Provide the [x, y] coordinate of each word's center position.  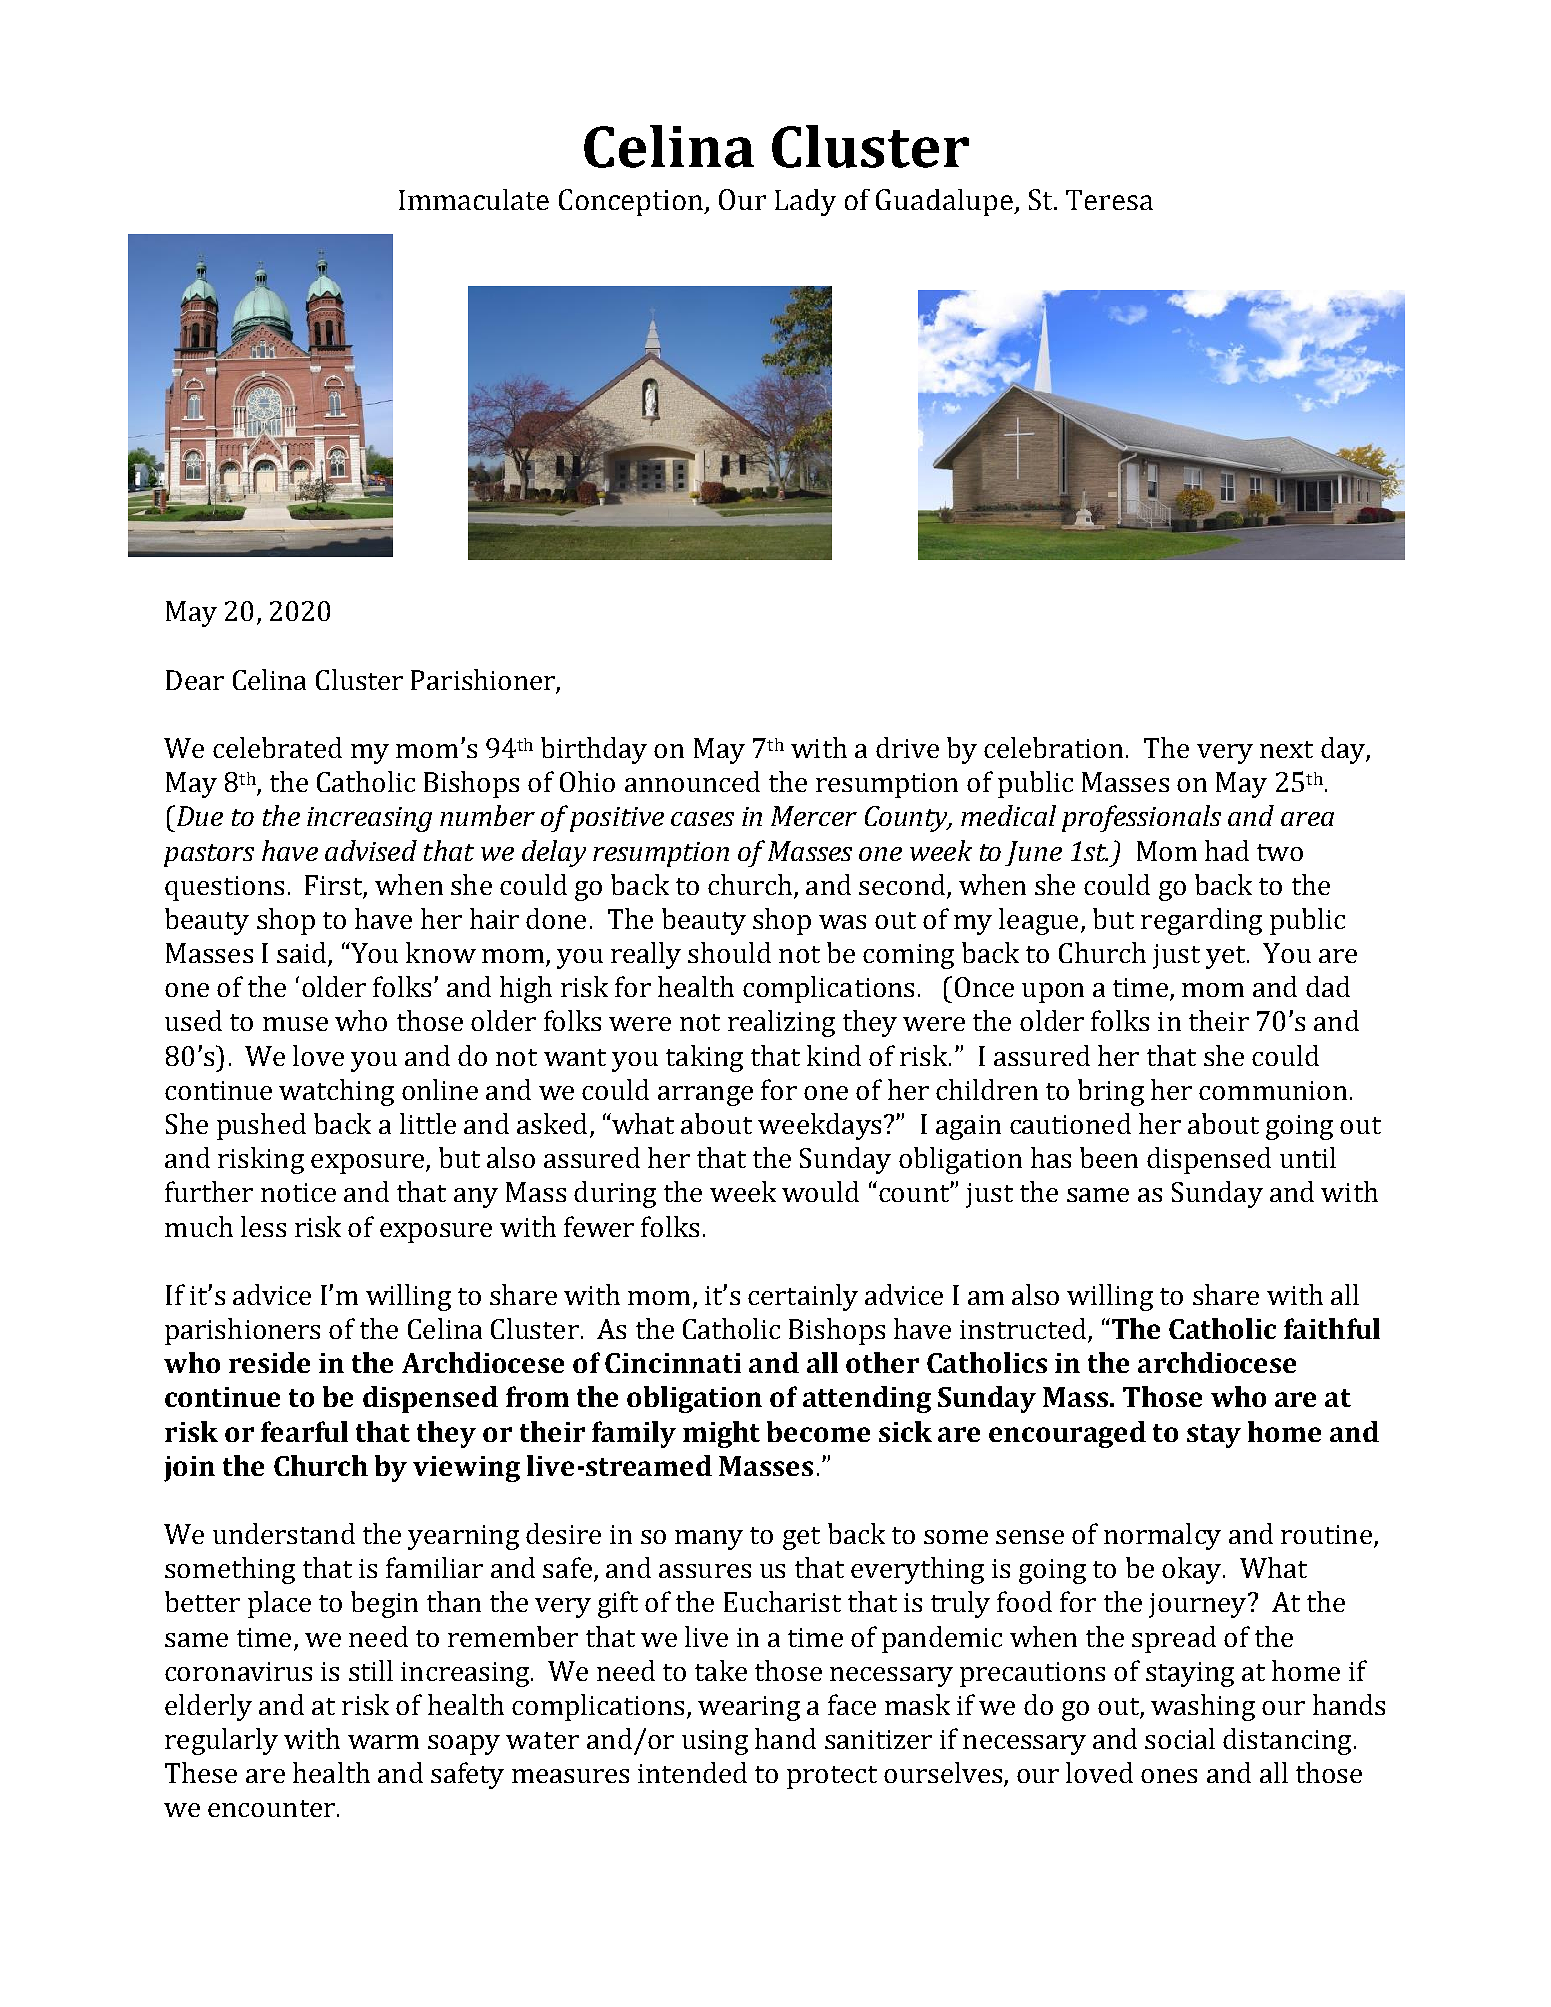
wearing [749, 1708]
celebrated [277, 747]
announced [692, 781]
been [1109, 1157]
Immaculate [474, 199]
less [263, 1226]
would [820, 1191]
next [1286, 749]
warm [383, 1742]
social [1180, 1738]
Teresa [1109, 200]
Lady [805, 202]
